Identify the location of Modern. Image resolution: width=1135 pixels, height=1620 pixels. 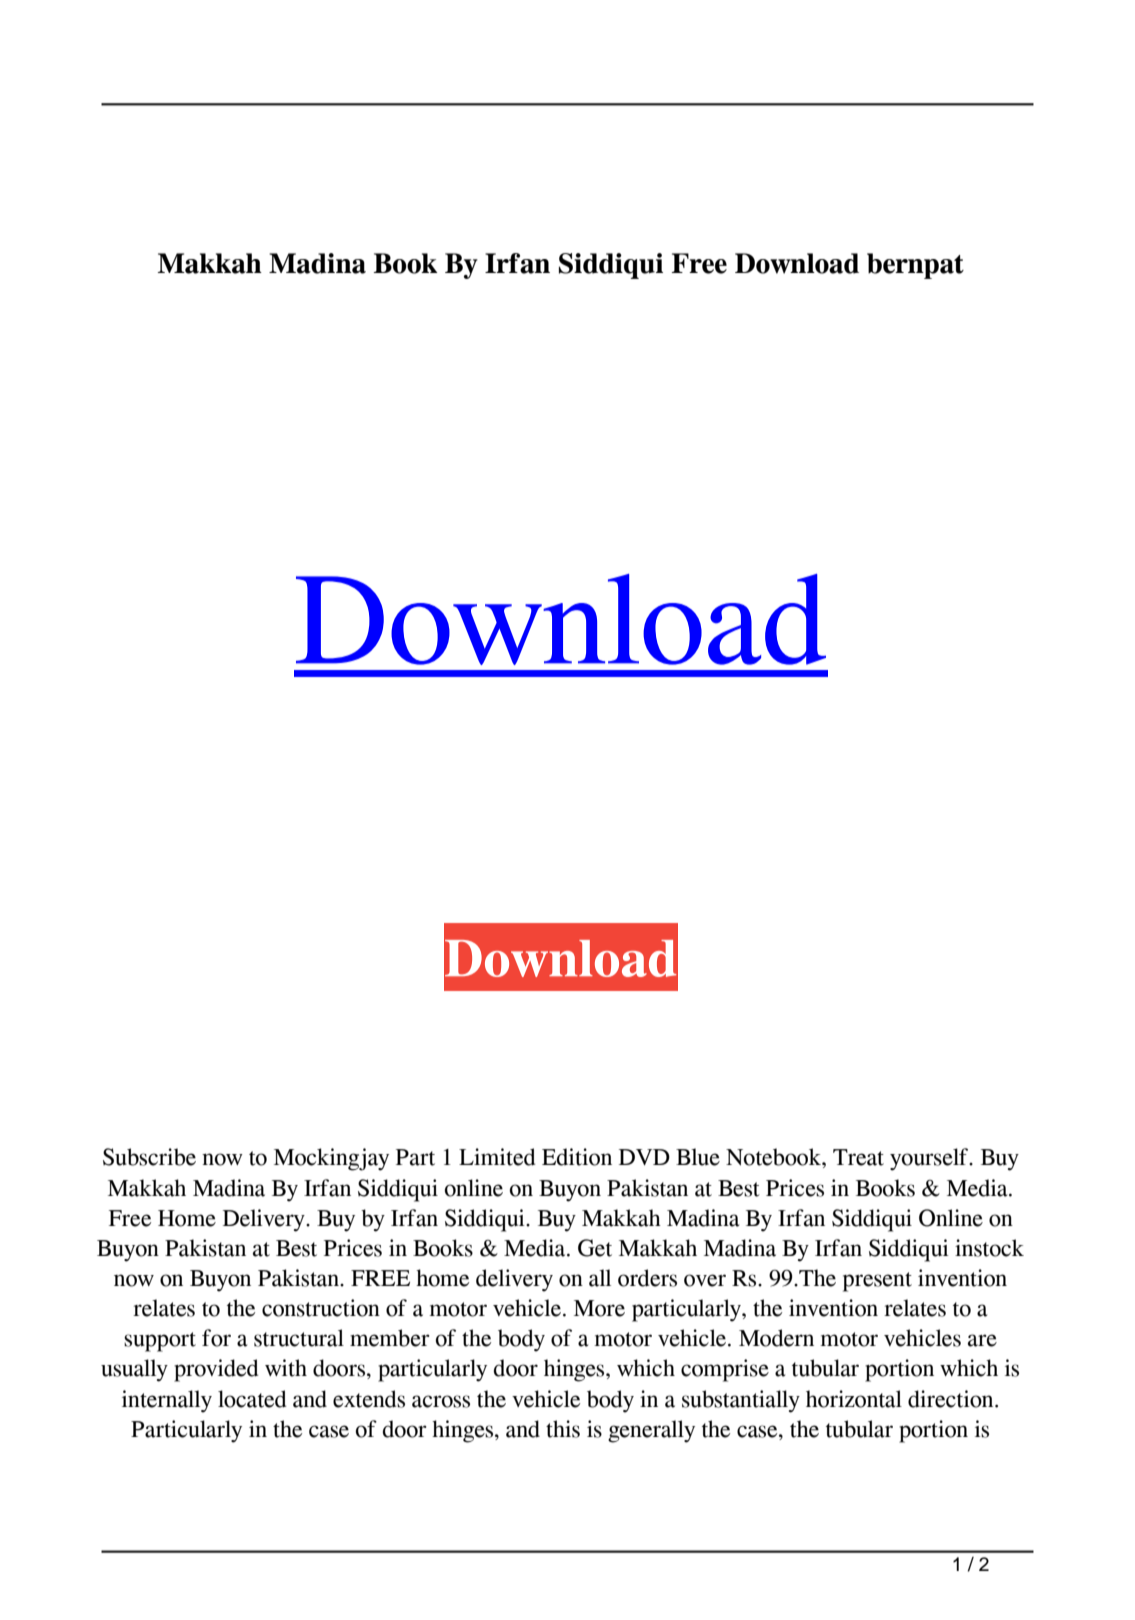
(776, 1338).
